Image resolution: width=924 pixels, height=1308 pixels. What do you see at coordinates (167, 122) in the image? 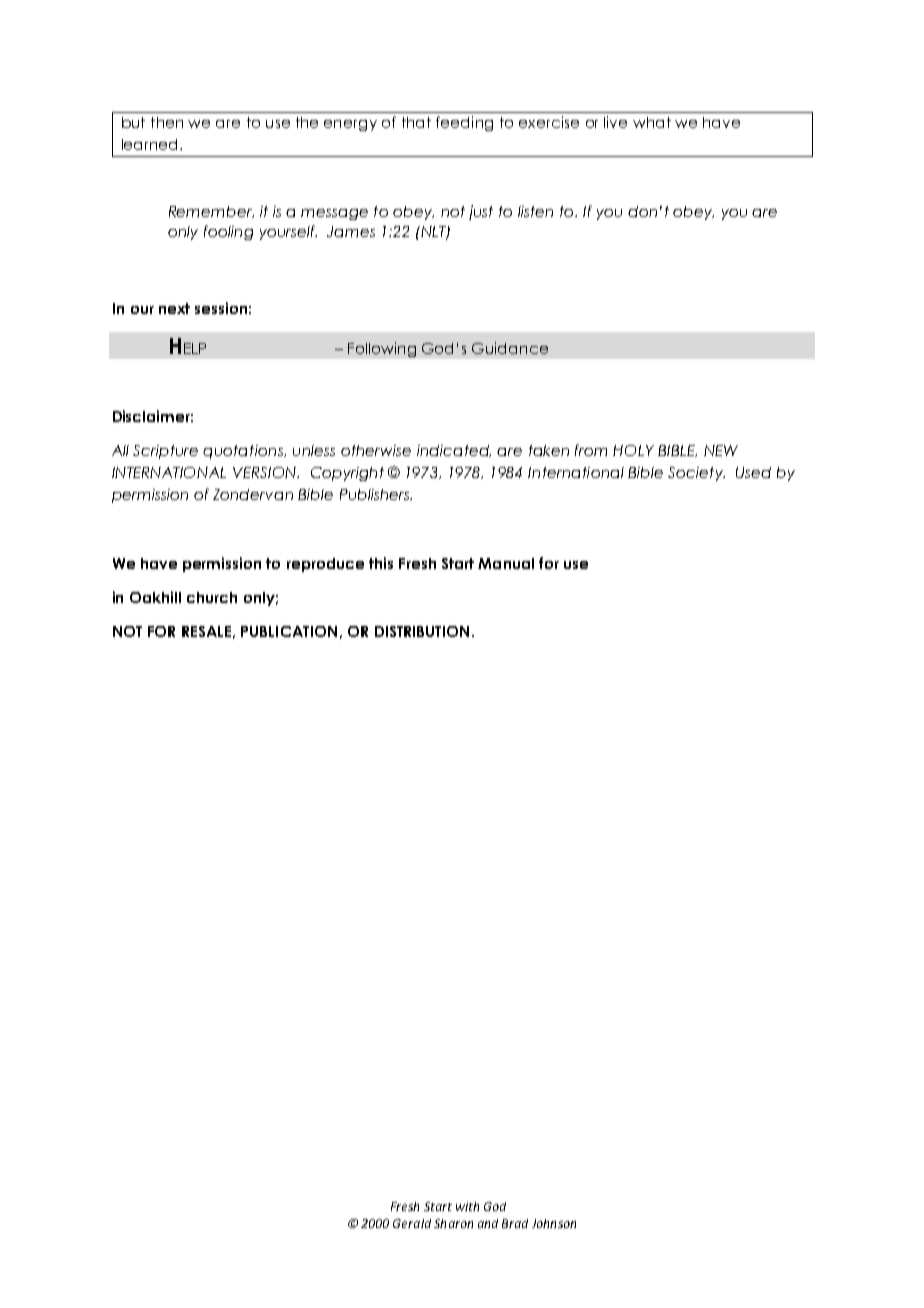
I see `then` at bounding box center [167, 122].
